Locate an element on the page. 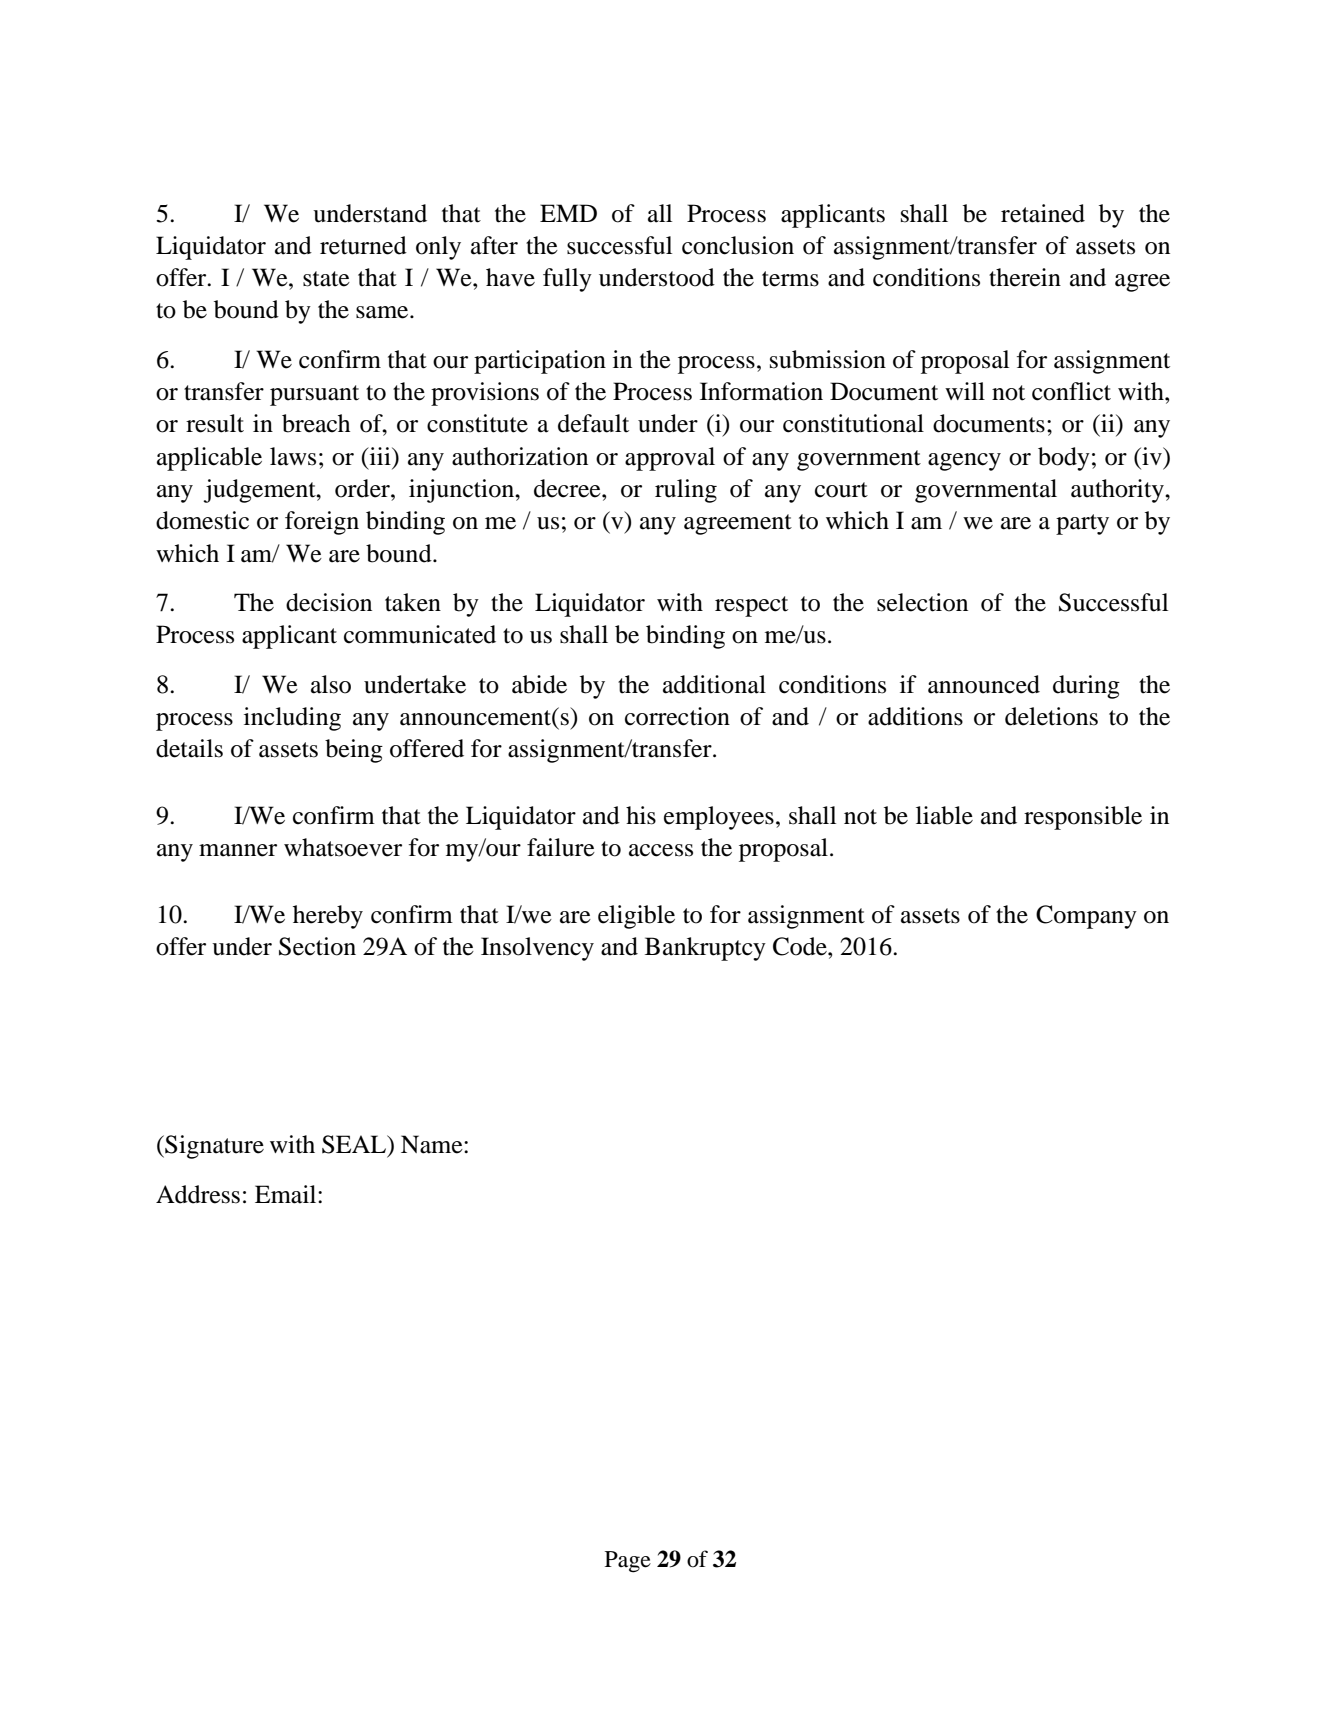 This page has width=1326, height=1717. announced is located at coordinates (984, 684).
